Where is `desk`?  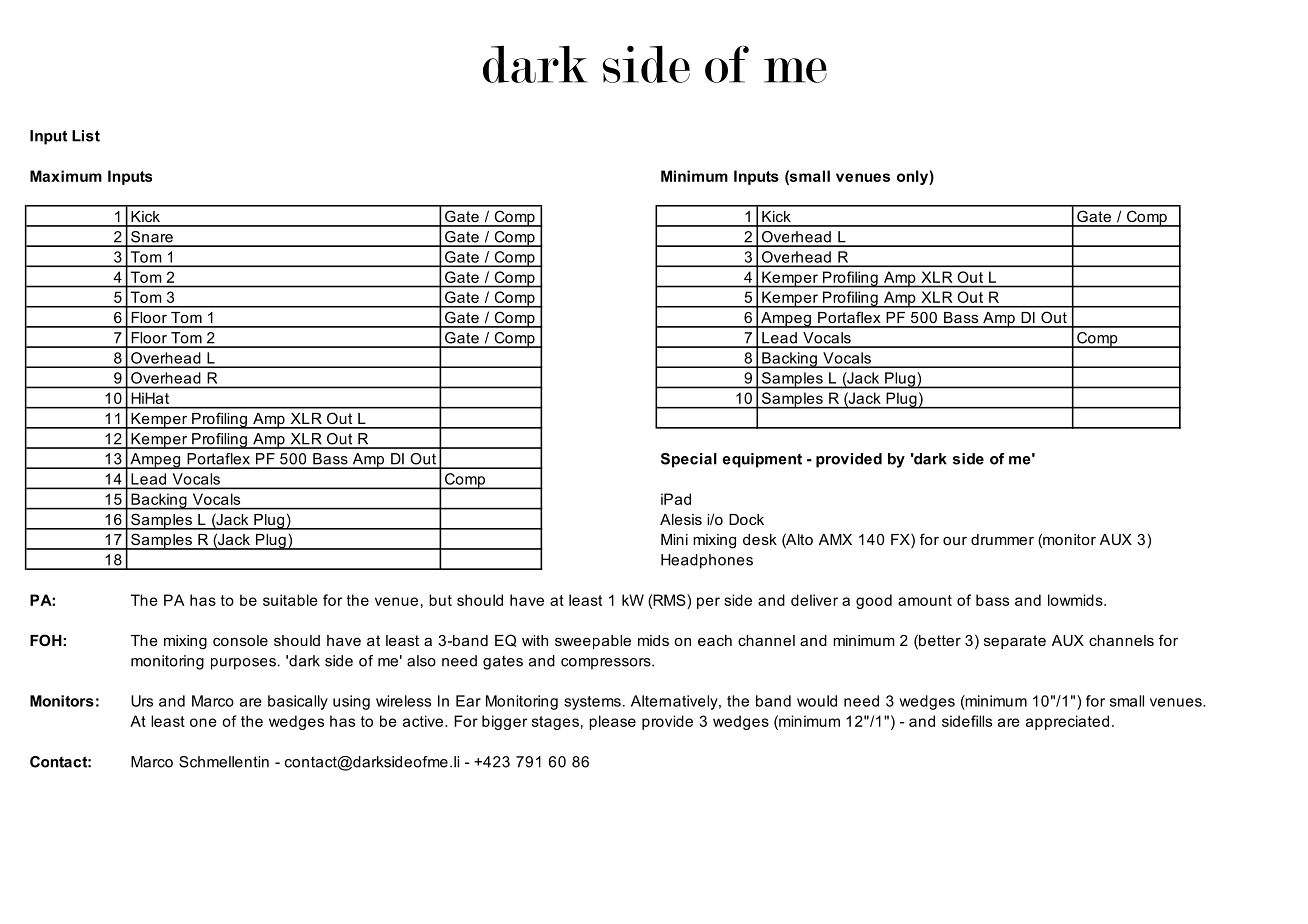
desk is located at coordinates (760, 539).
